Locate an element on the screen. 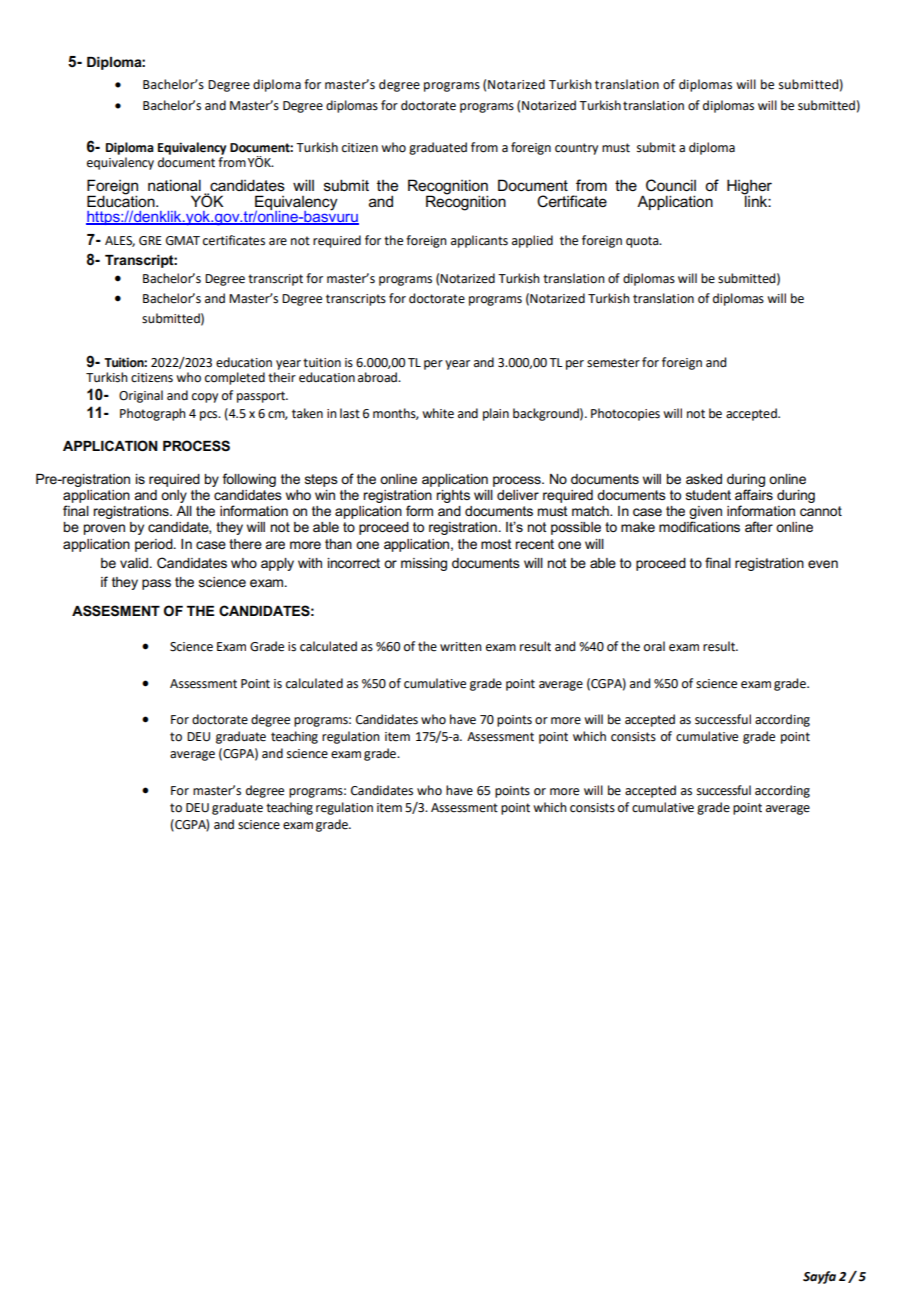 This screenshot has width=924, height=1308. oral is located at coordinates (654, 646).
